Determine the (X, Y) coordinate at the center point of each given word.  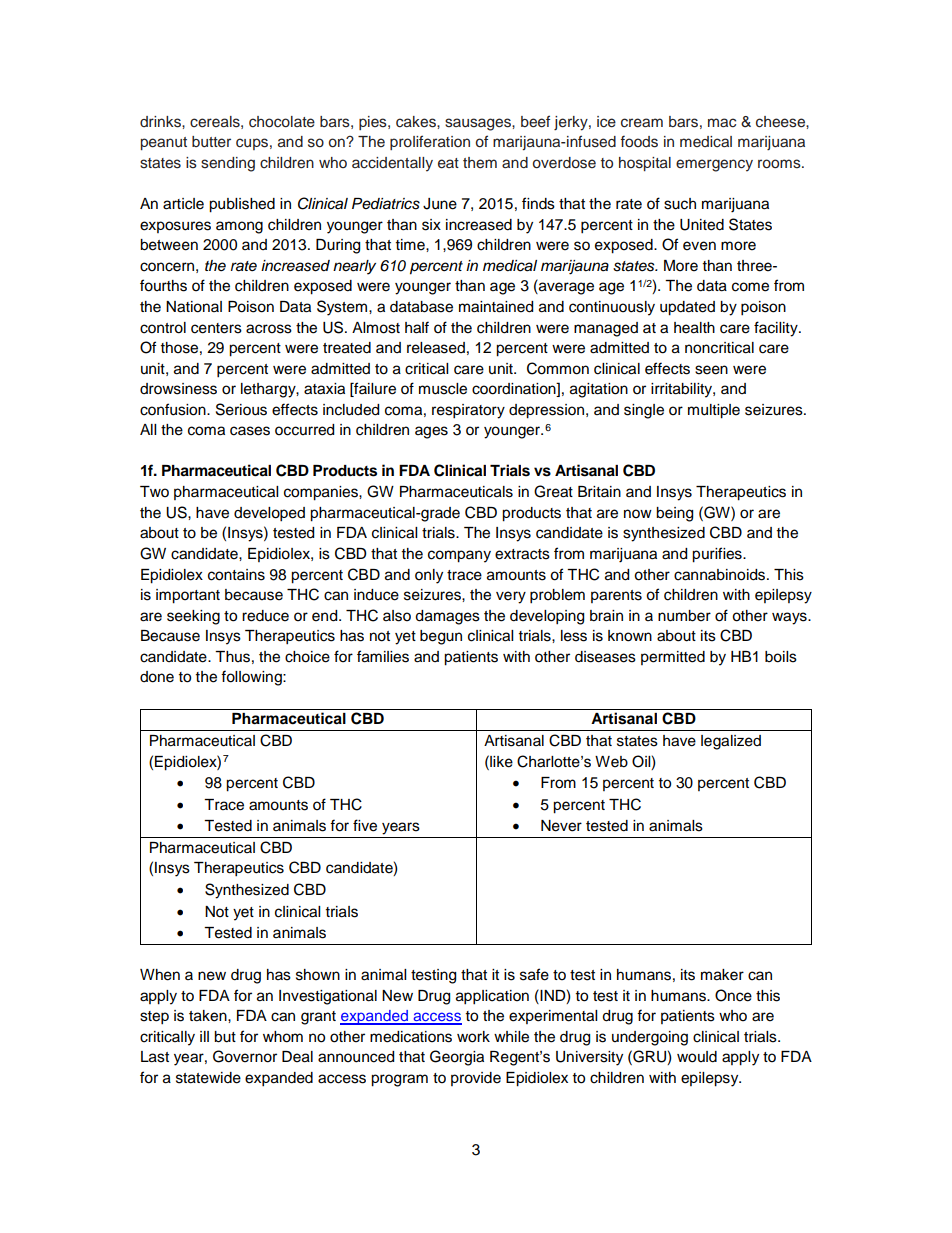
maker (722, 975)
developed (269, 514)
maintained (496, 307)
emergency (714, 165)
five (365, 825)
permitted (673, 658)
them (480, 162)
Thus (232, 657)
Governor (245, 1056)
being (674, 514)
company (459, 556)
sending (228, 164)
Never (561, 826)
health (694, 328)
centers (216, 328)
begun (441, 637)
